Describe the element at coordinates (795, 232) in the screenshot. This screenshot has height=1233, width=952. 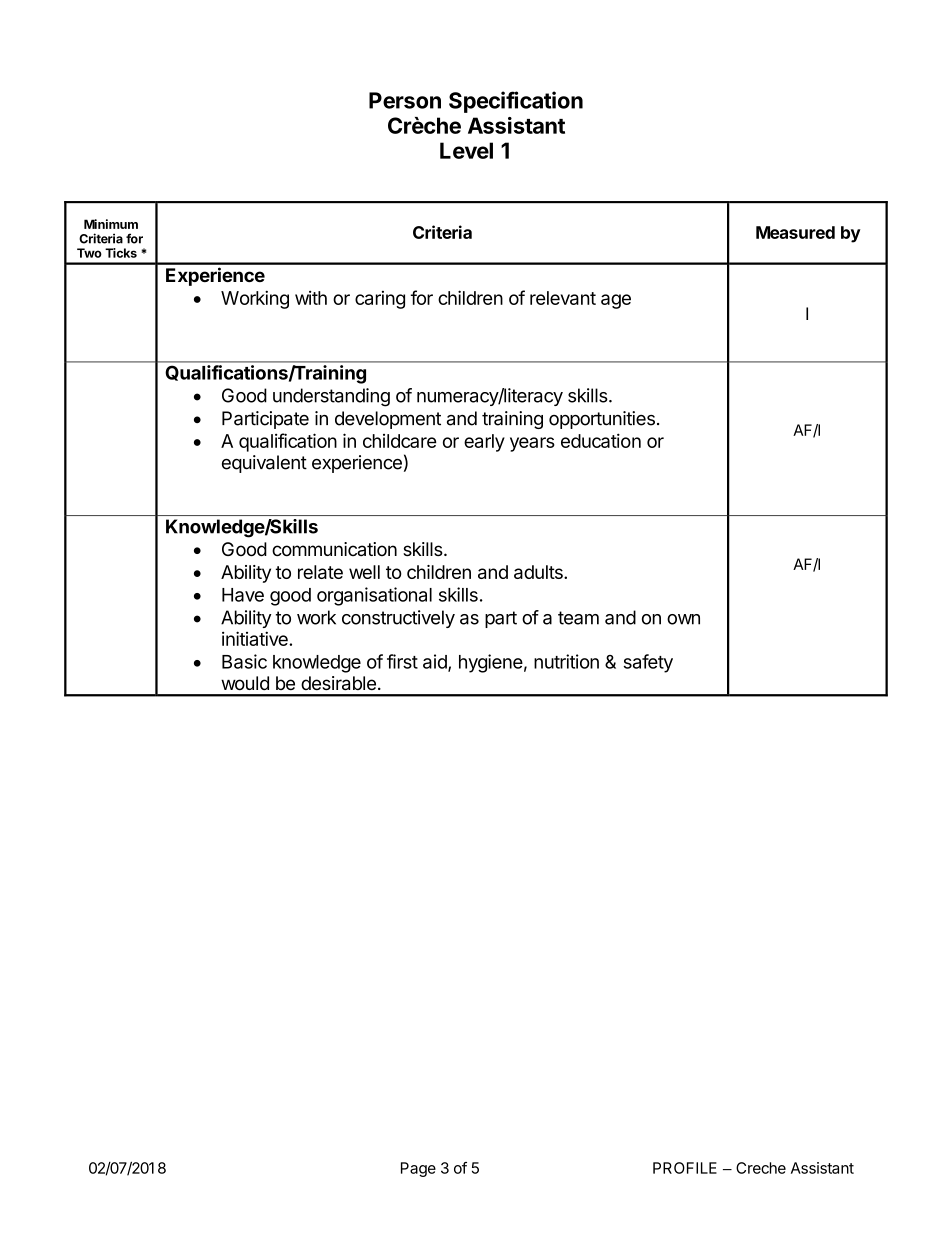
I see `Measured` at that location.
